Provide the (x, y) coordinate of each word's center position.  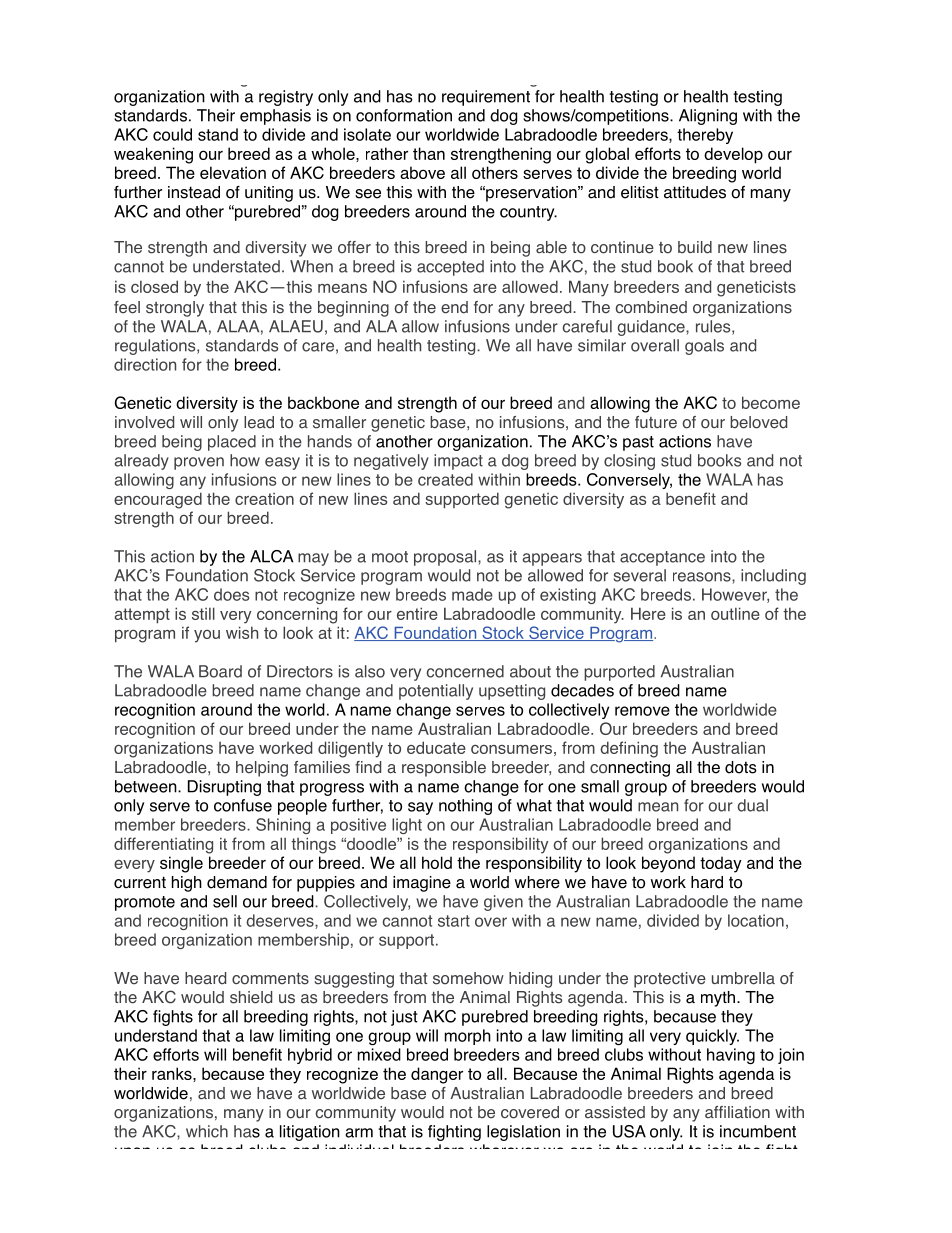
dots (741, 767)
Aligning (708, 117)
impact (458, 462)
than (429, 153)
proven (199, 463)
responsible (444, 769)
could (172, 134)
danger (437, 1075)
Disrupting (224, 788)
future (656, 422)
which (207, 1131)
